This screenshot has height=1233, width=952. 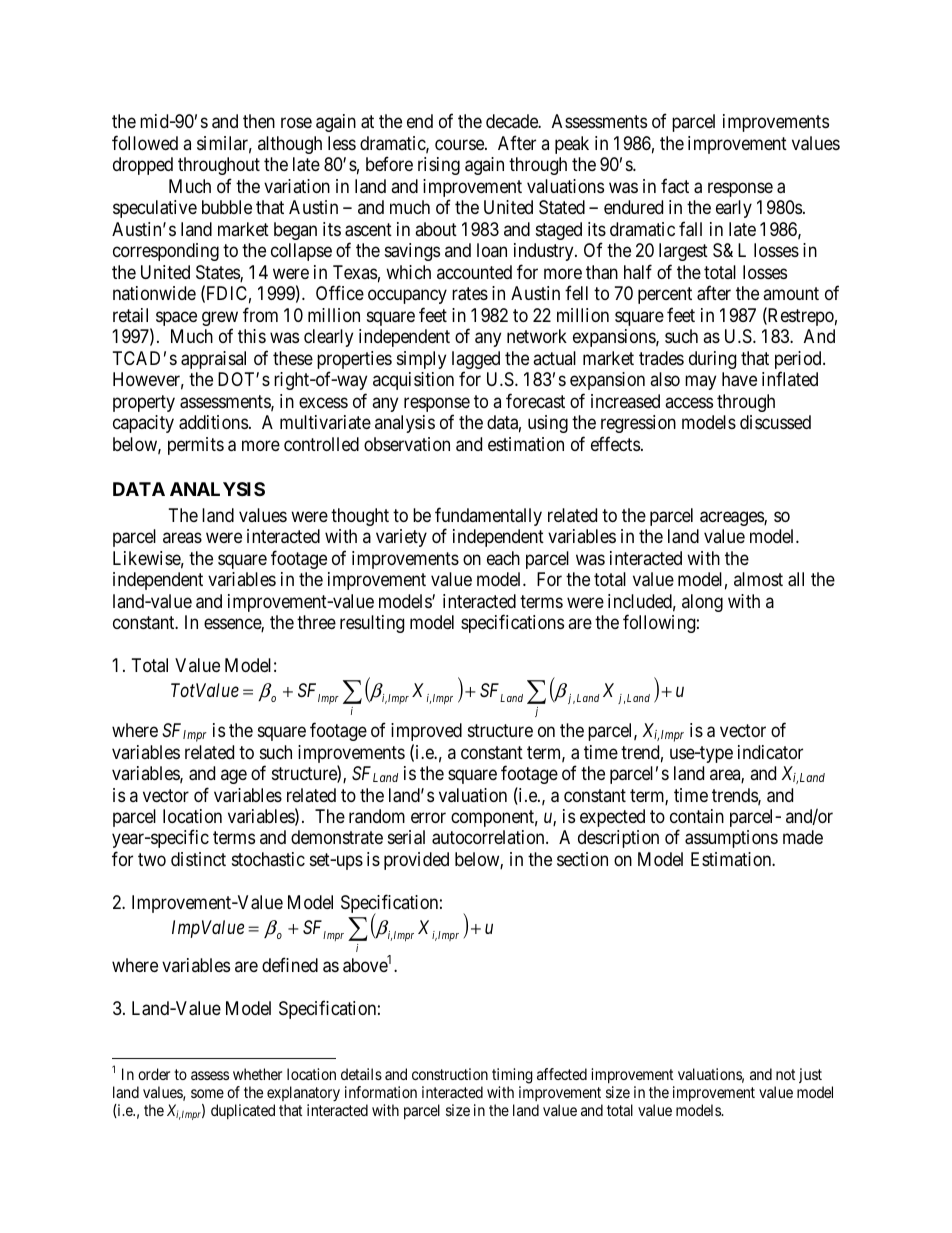 What do you see at coordinates (460, 144) in the screenshot?
I see `course` at bounding box center [460, 144].
